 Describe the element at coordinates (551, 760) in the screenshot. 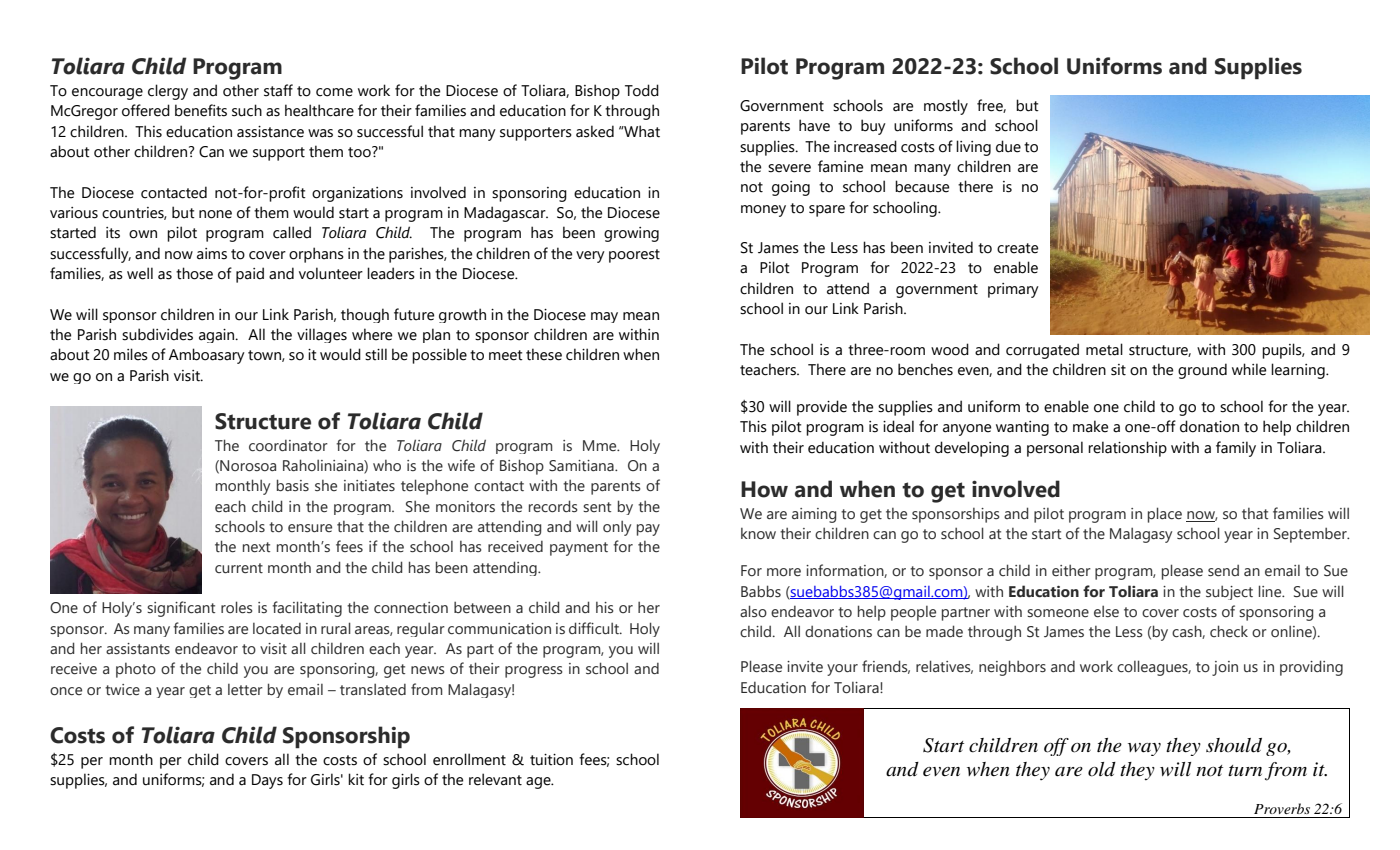

I see `tuition` at that location.
